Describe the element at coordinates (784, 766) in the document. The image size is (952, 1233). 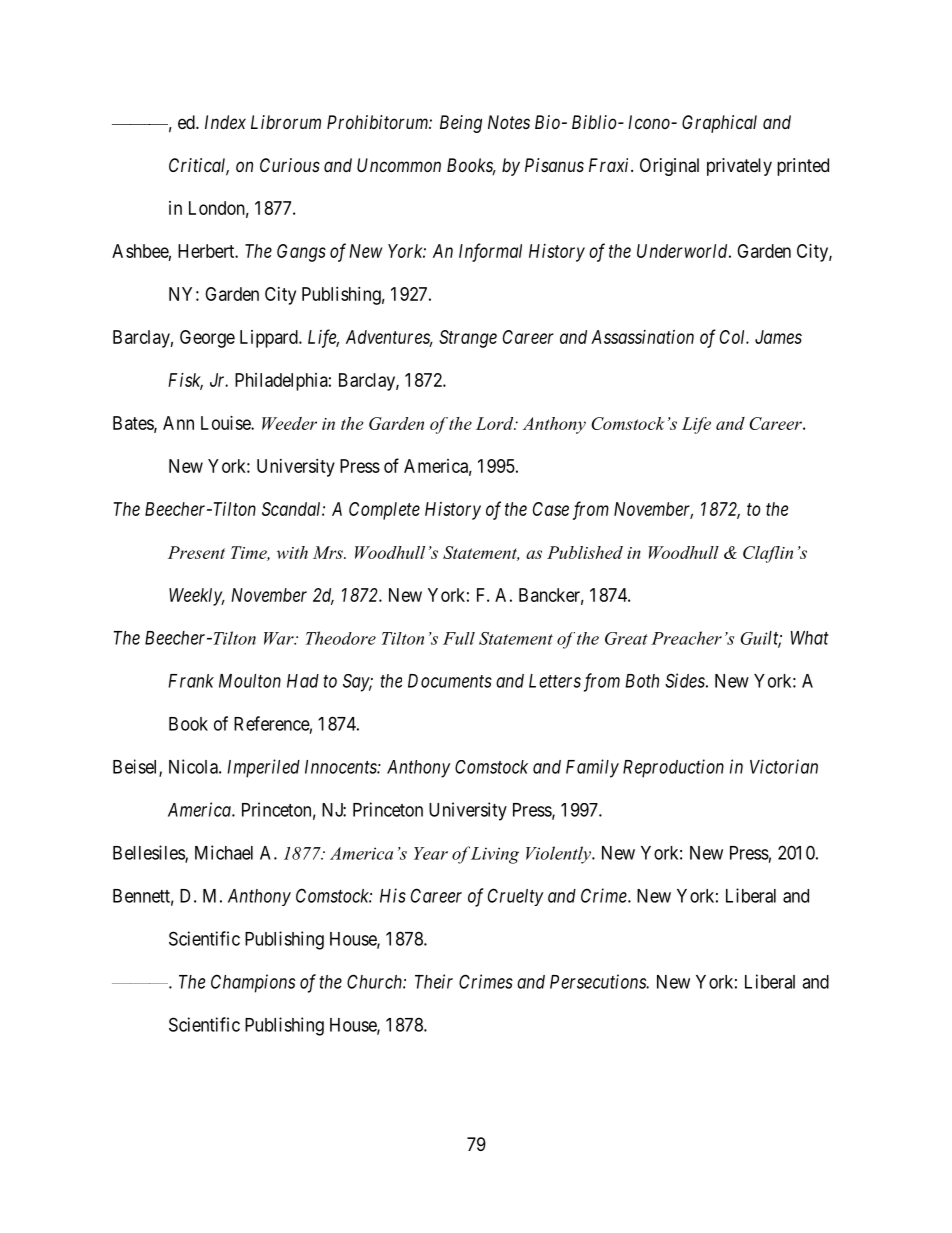
I see `Victorian` at that location.
